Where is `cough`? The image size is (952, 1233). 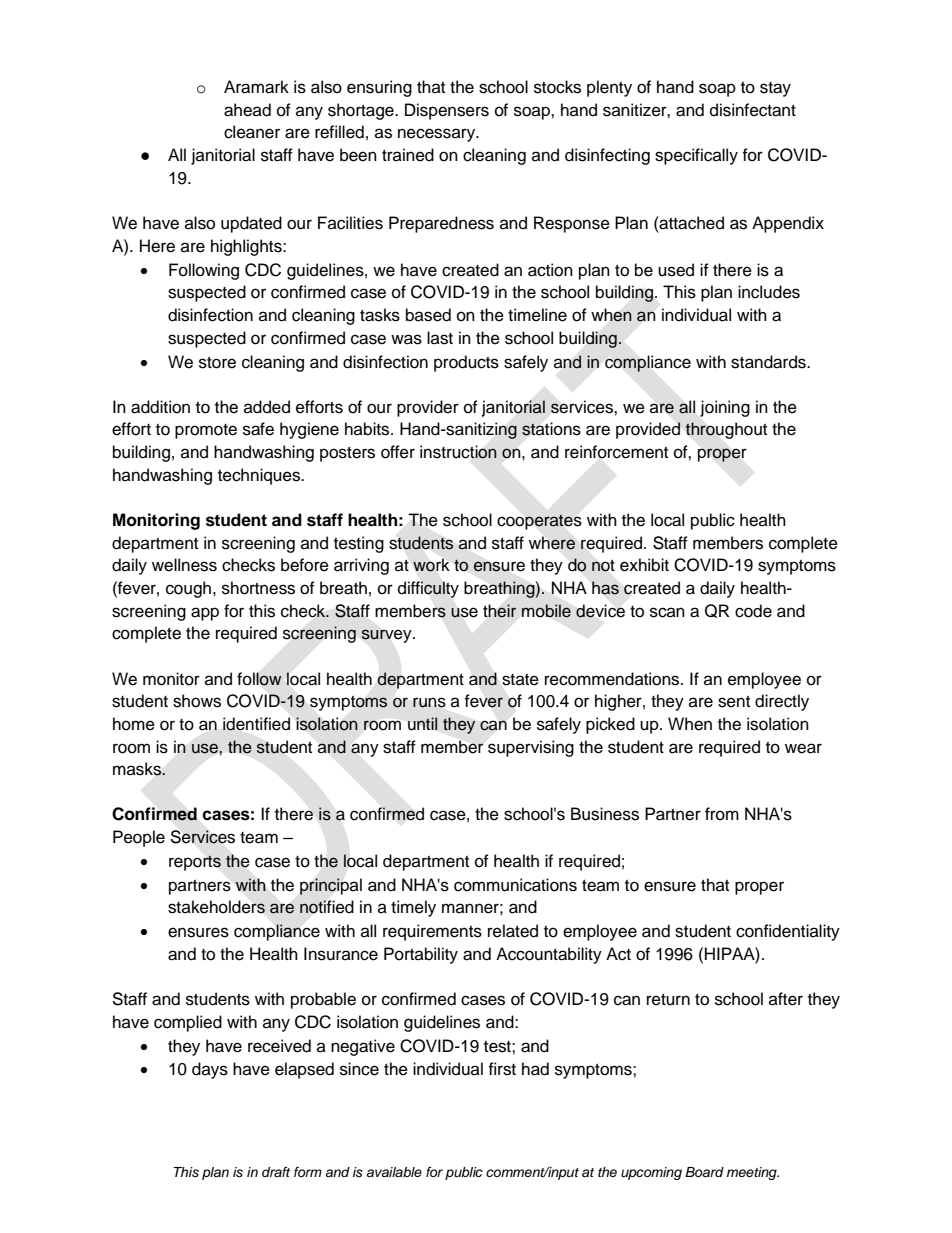 cough is located at coordinates (188, 589).
